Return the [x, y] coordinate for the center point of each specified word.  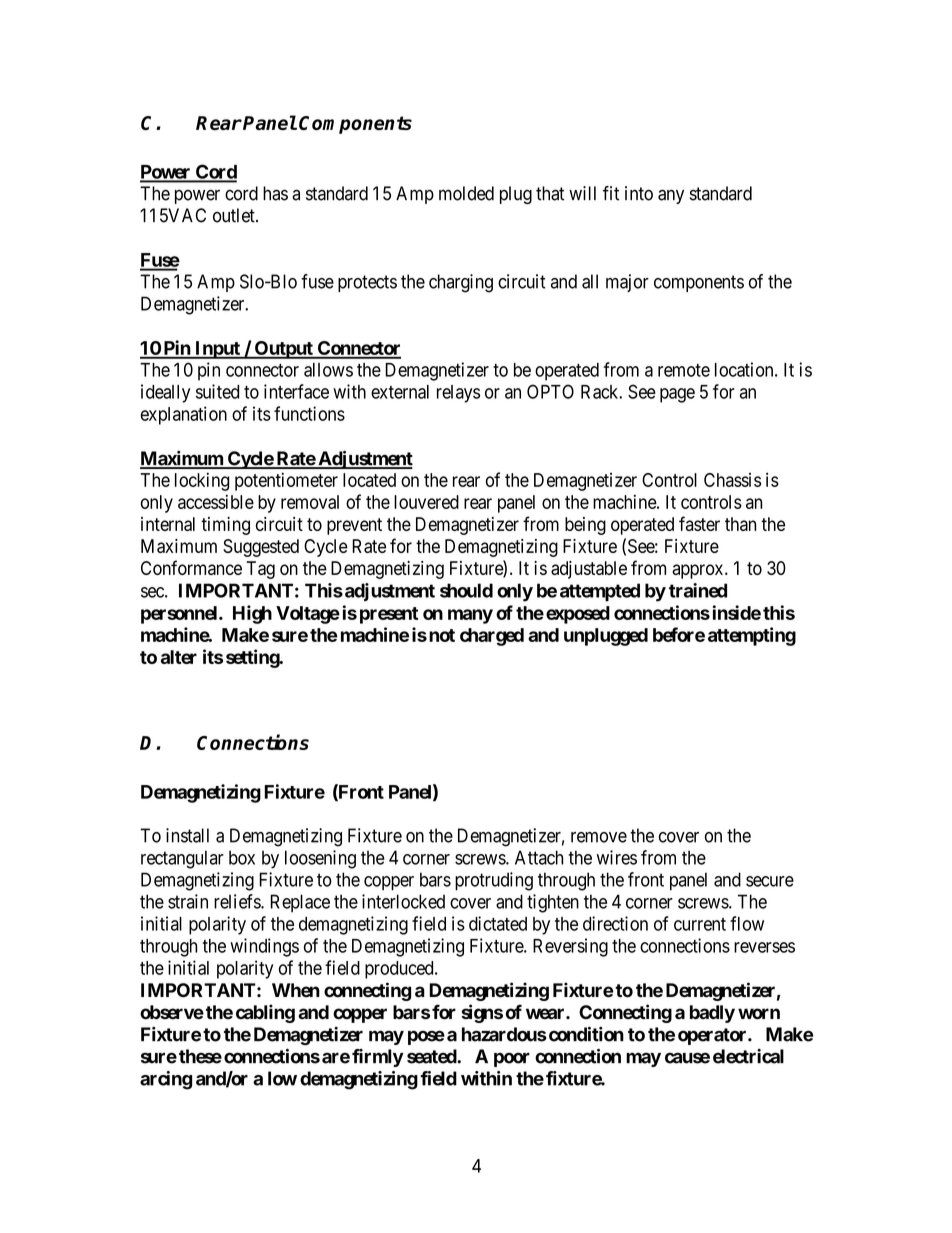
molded [466, 193]
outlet [235, 215]
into [639, 193]
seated [432, 1056]
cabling [265, 1013]
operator [713, 1036]
